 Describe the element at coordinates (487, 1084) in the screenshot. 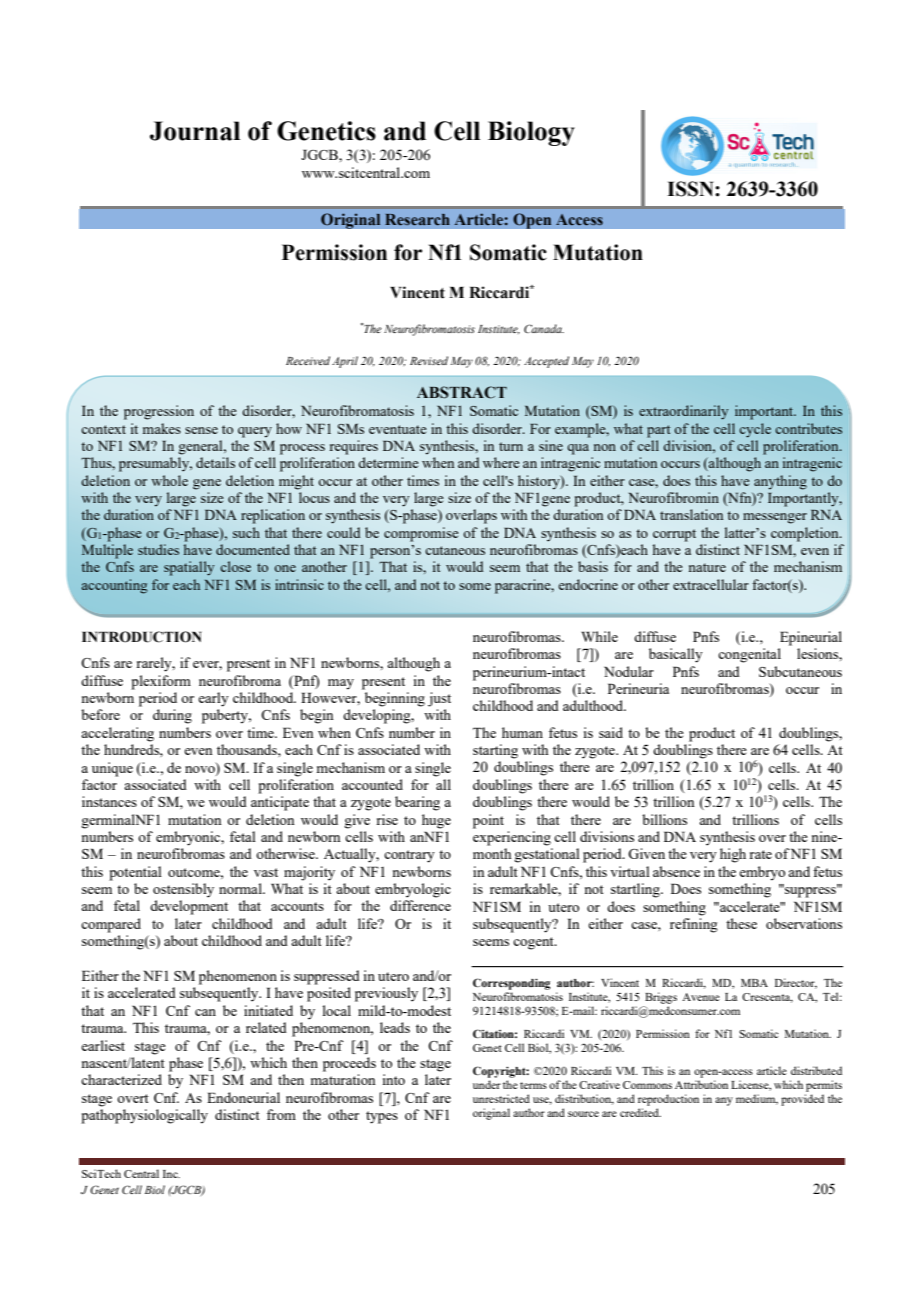

I see `under` at that location.
